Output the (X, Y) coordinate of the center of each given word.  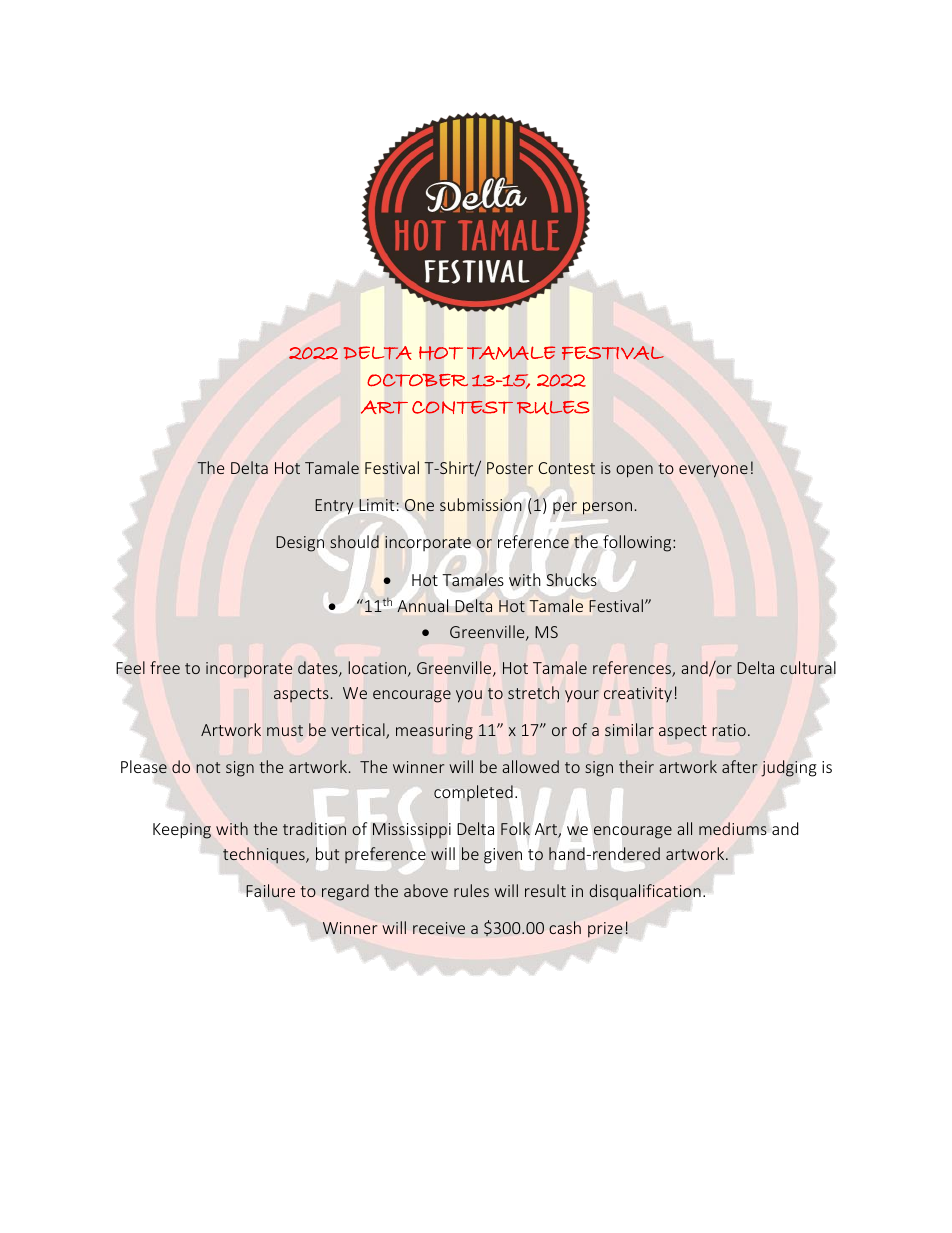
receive (439, 928)
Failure (270, 890)
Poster (510, 468)
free (165, 667)
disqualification (645, 892)
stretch (533, 692)
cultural (808, 667)
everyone (713, 471)
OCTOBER (417, 380)
